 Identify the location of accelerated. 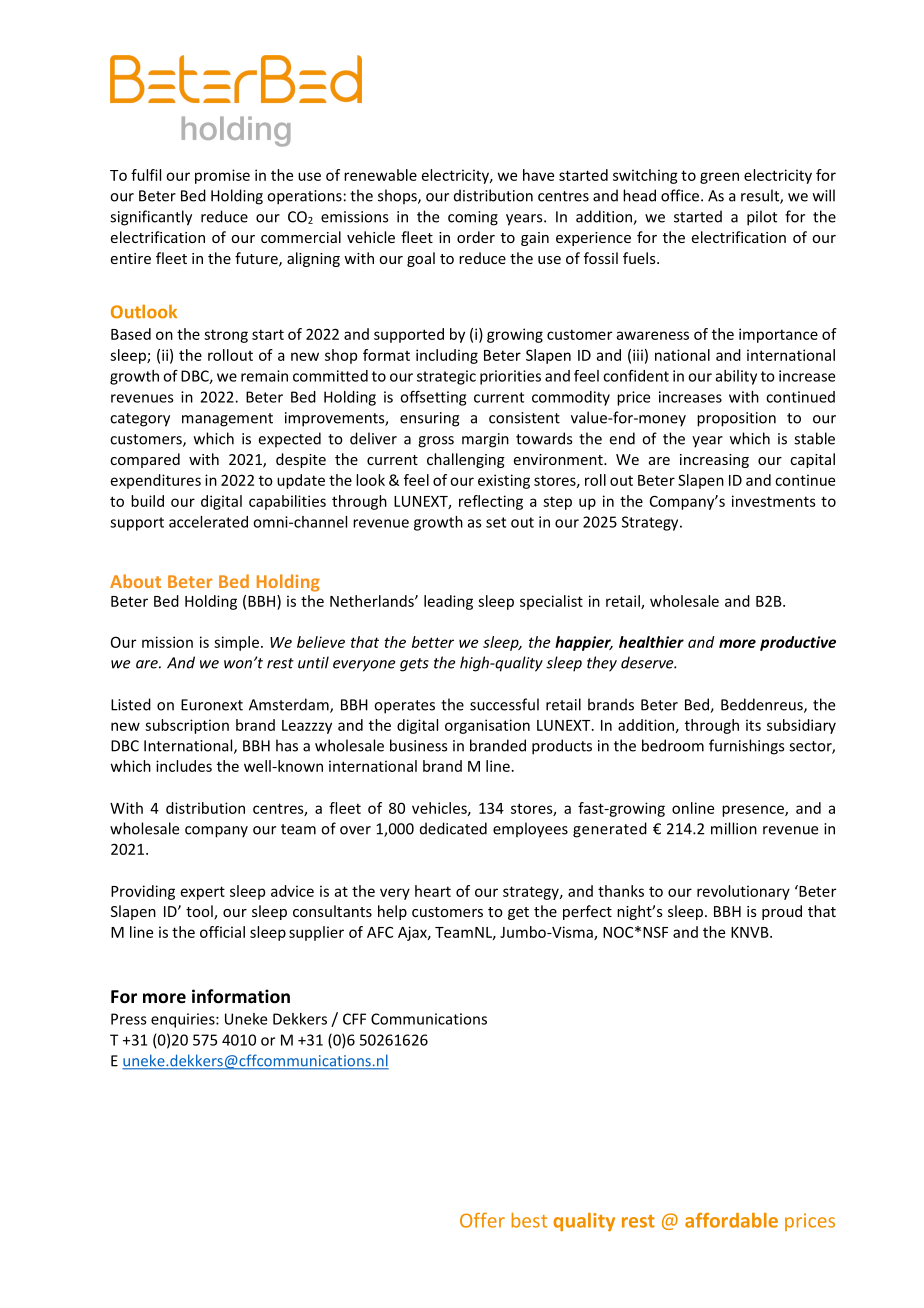
(208, 522).
